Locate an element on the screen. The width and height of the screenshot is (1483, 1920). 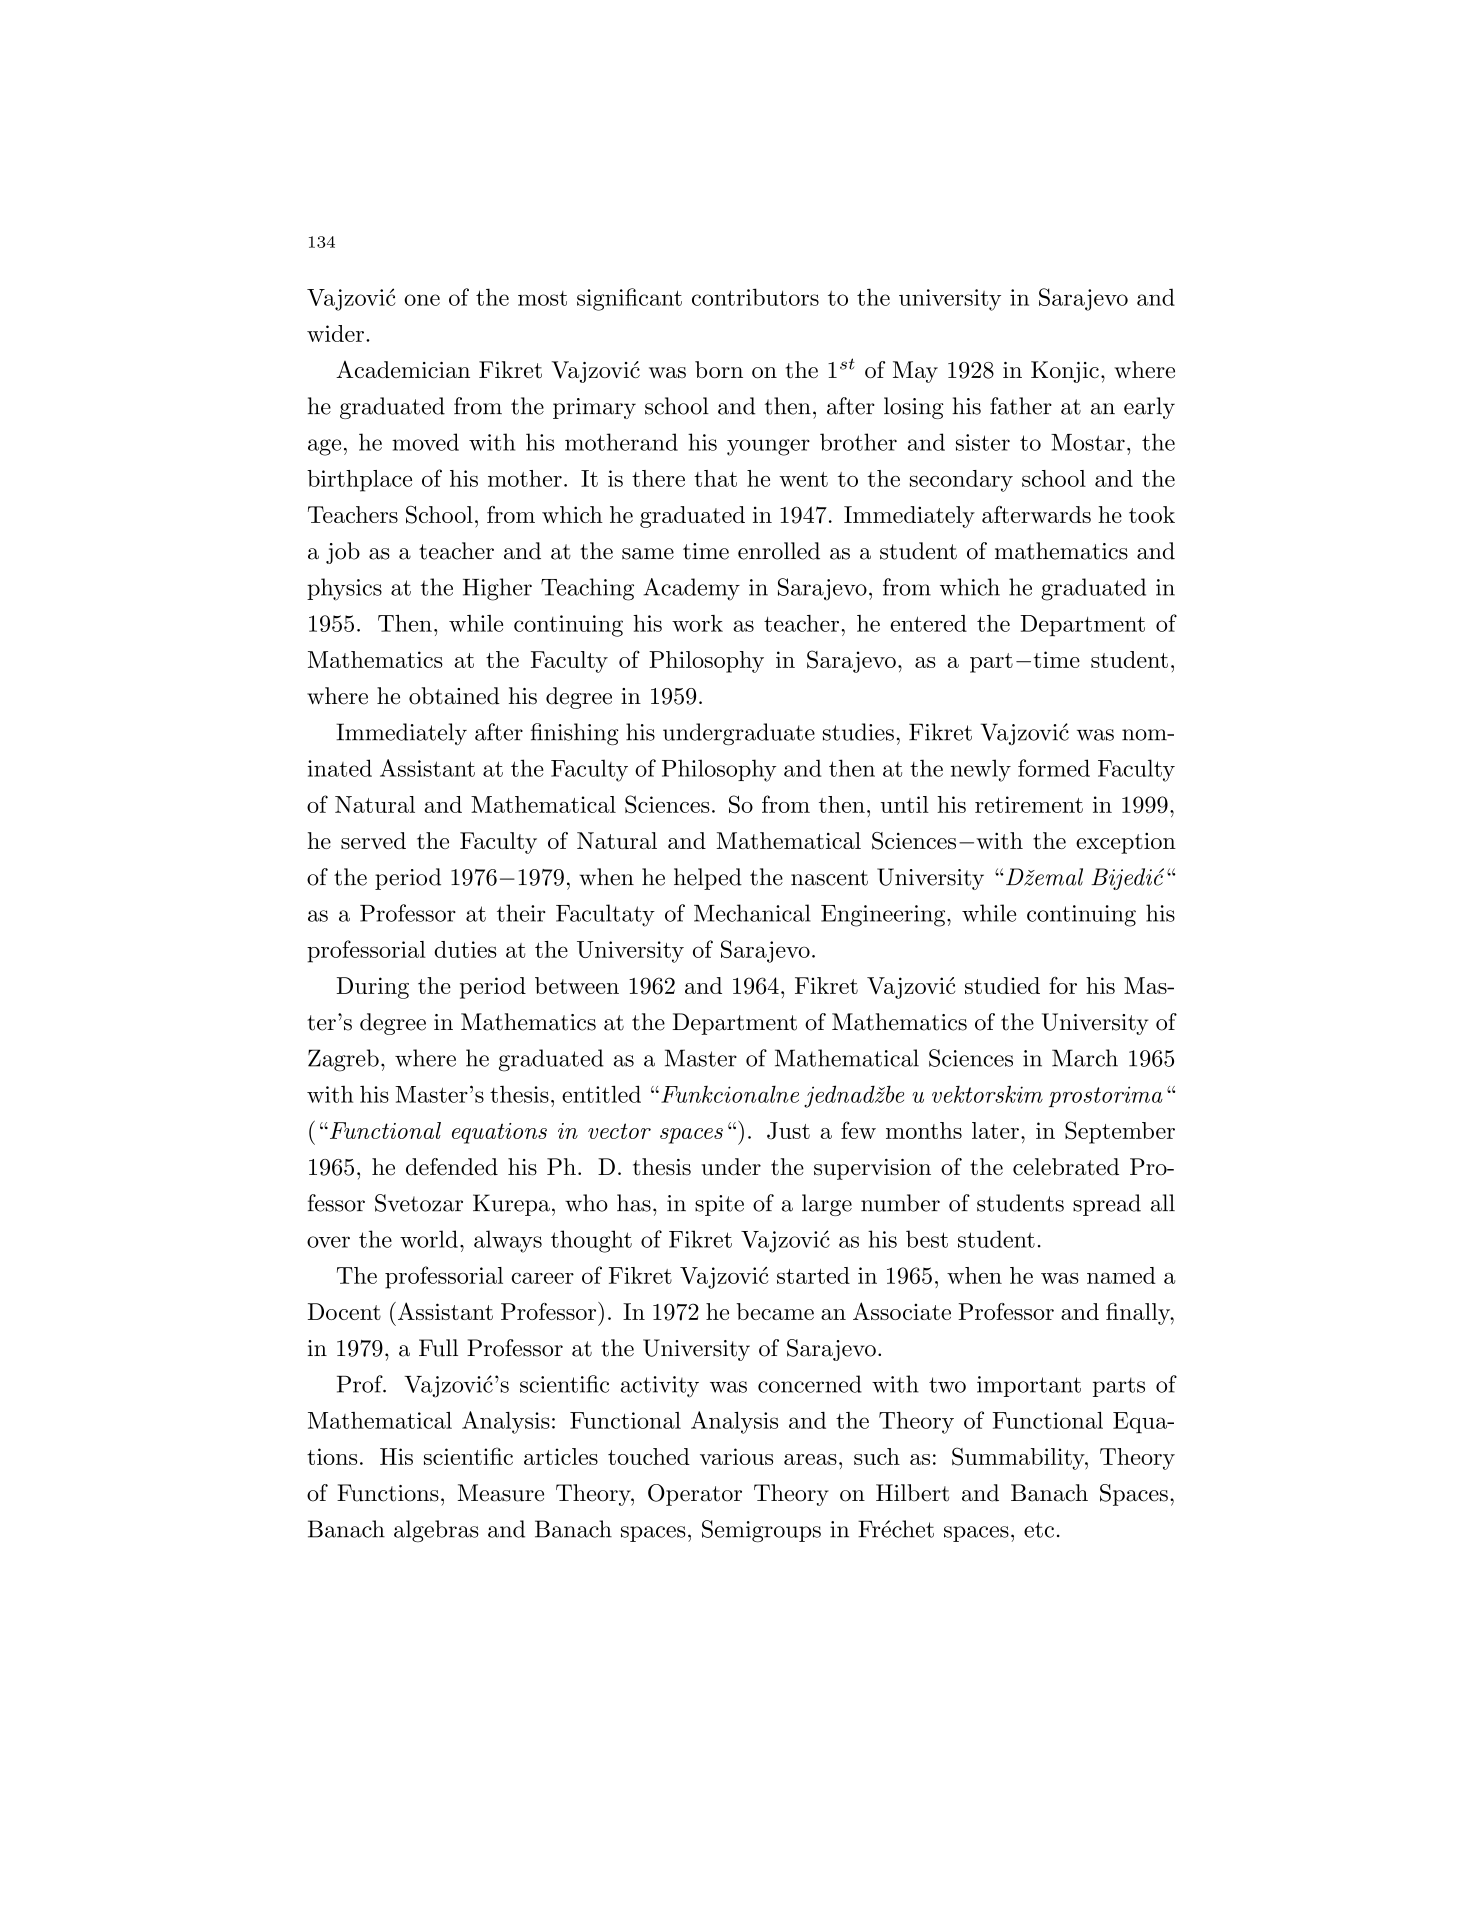
born is located at coordinates (719, 370).
